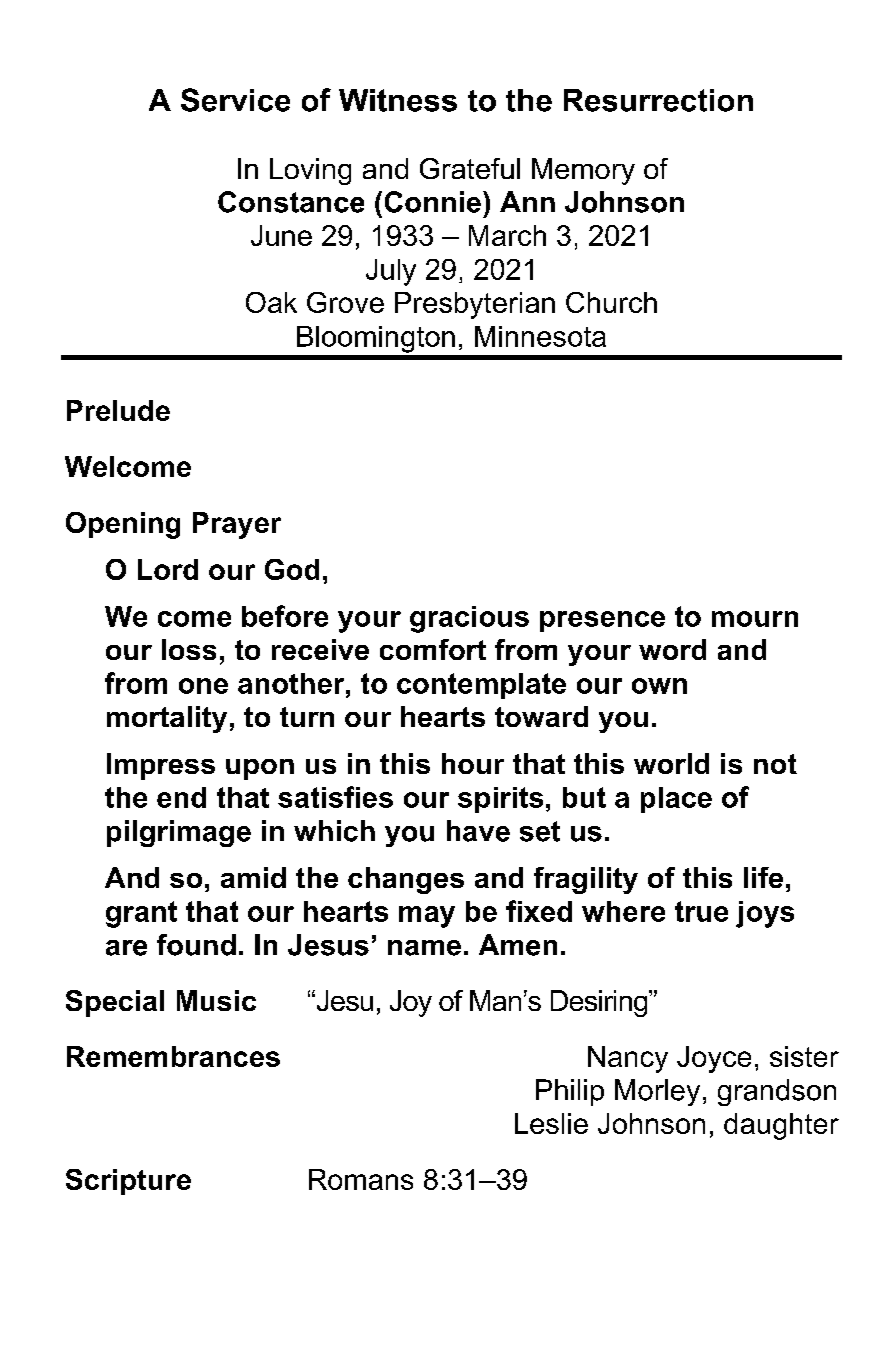 The height and width of the screenshot is (1372, 887). What do you see at coordinates (189, 649) in the screenshot?
I see `loss` at bounding box center [189, 649].
